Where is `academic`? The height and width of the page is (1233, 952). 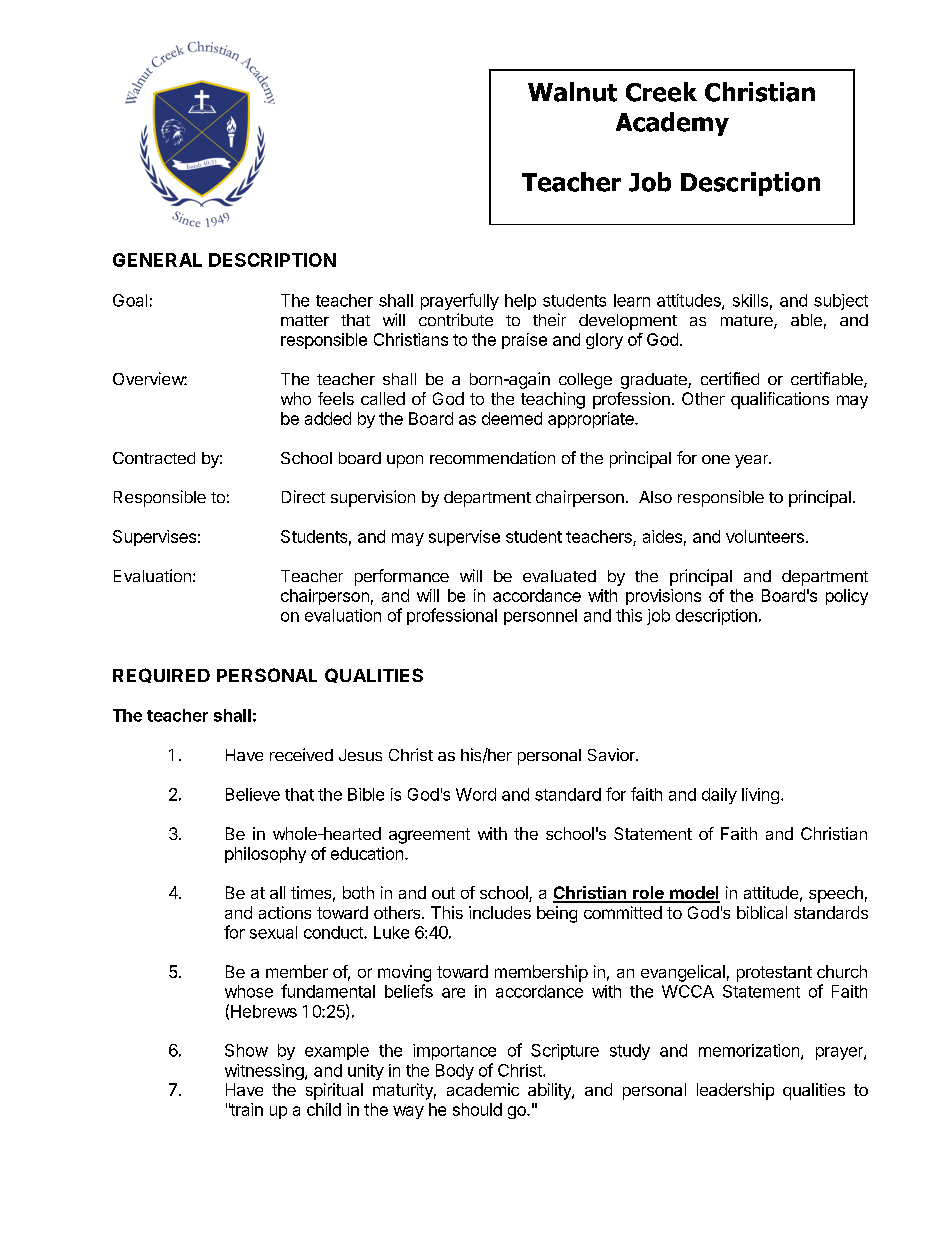 academic is located at coordinates (483, 1089).
